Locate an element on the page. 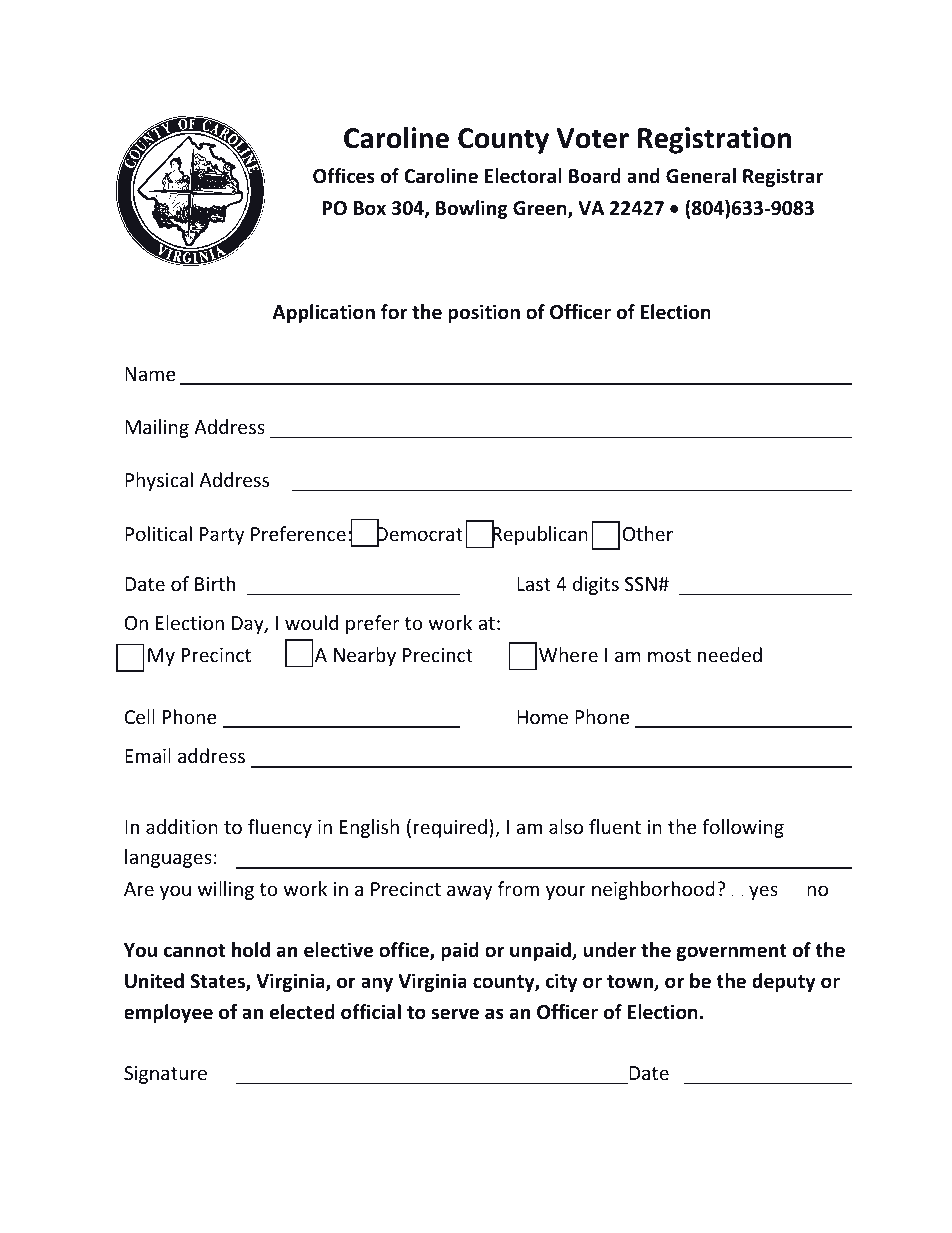 The image size is (952, 1233). Other is located at coordinates (648, 533).
